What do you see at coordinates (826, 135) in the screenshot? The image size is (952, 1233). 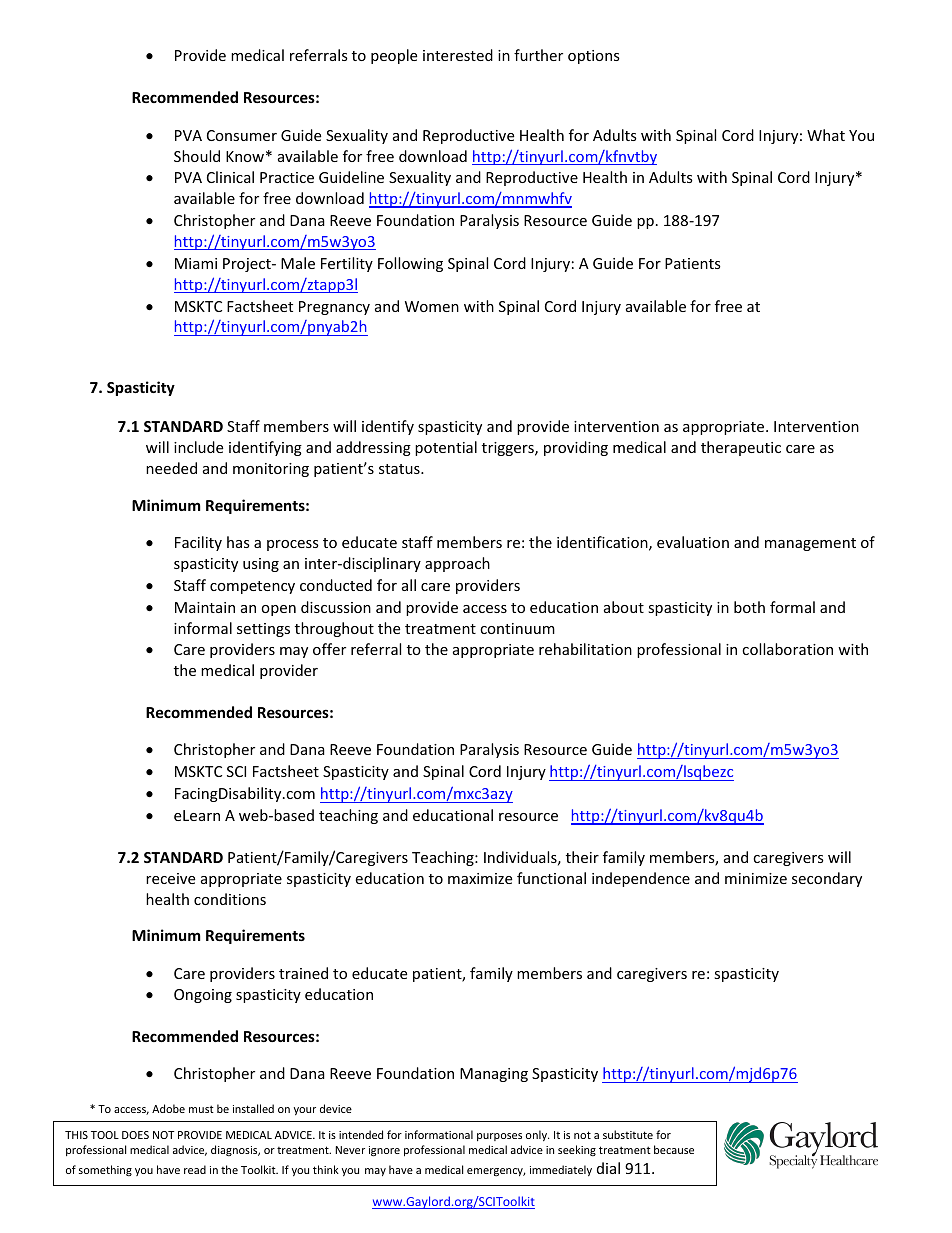 I see `What` at bounding box center [826, 135].
